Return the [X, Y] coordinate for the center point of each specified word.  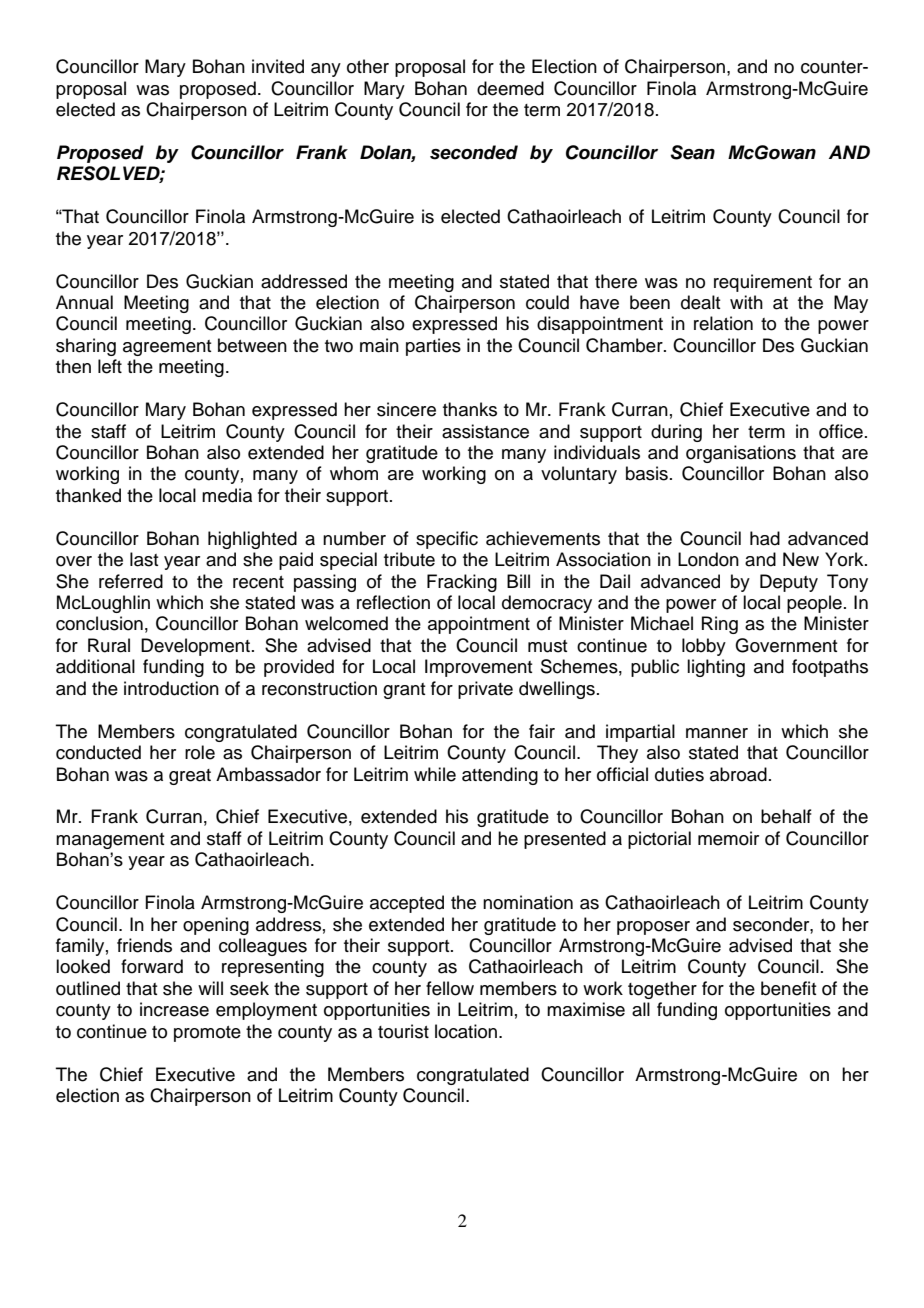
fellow [450, 988]
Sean [692, 152]
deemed [510, 88]
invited [278, 66]
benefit [789, 988]
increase [174, 1009]
